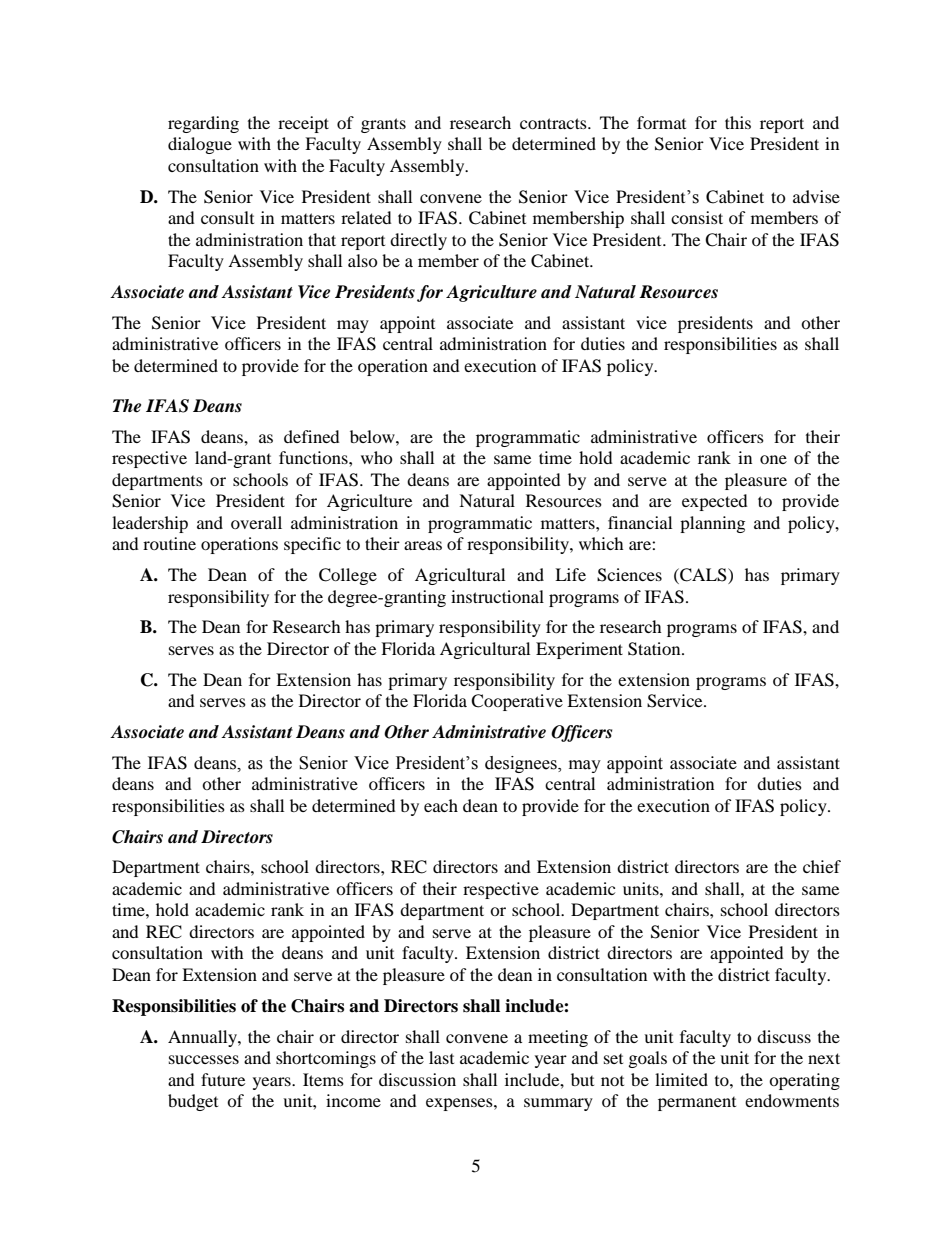 The image size is (952, 1233). What do you see at coordinates (655, 649) in the screenshot?
I see `Station` at bounding box center [655, 649].
